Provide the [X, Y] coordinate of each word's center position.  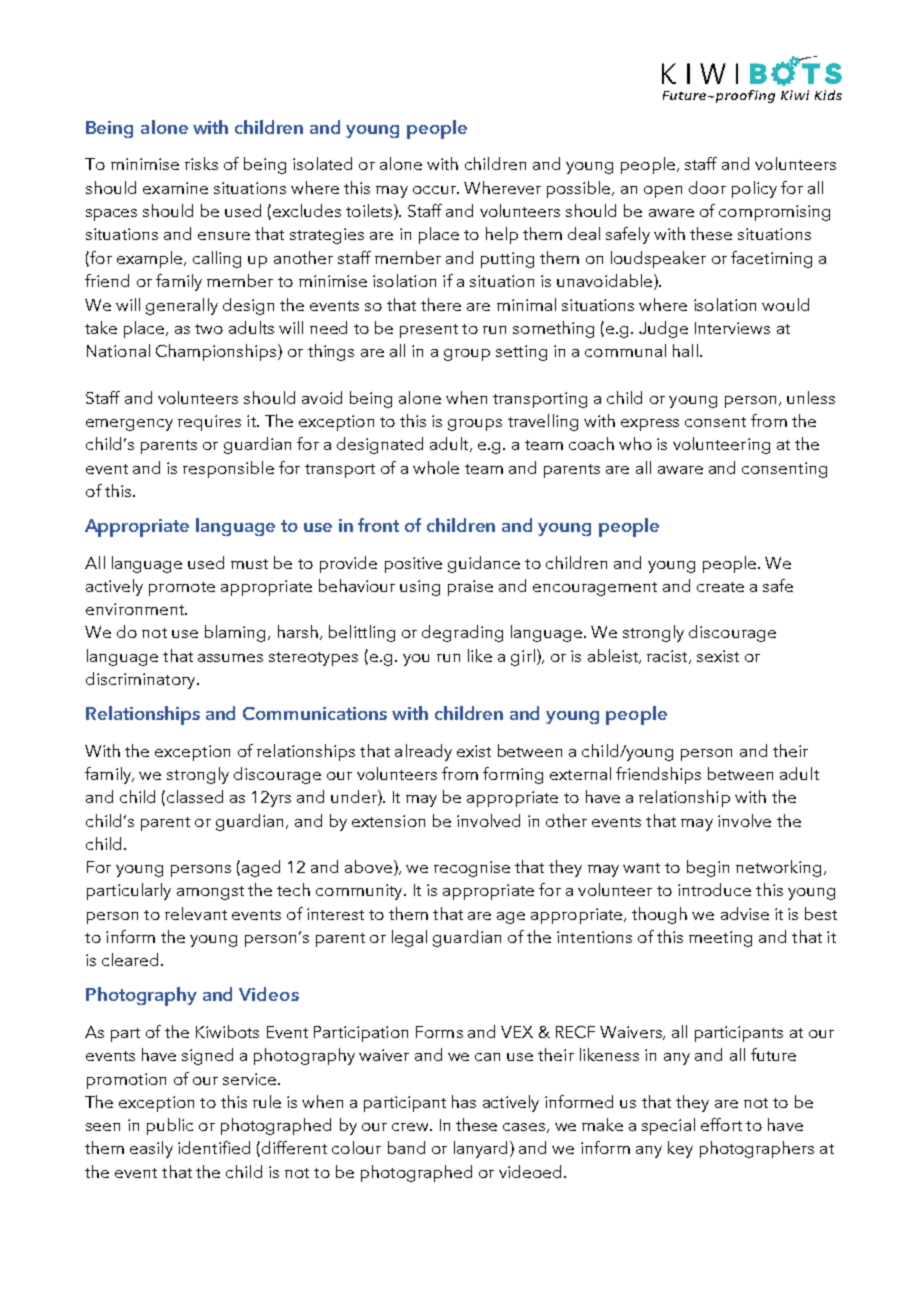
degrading [462, 633]
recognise [472, 869]
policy [754, 189]
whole [436, 467]
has [464, 1101]
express [650, 425]
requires [209, 423]
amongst [210, 893]
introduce [714, 889]
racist [668, 657]
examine [175, 188]
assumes [230, 658]
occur [435, 190]
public [170, 1126]
